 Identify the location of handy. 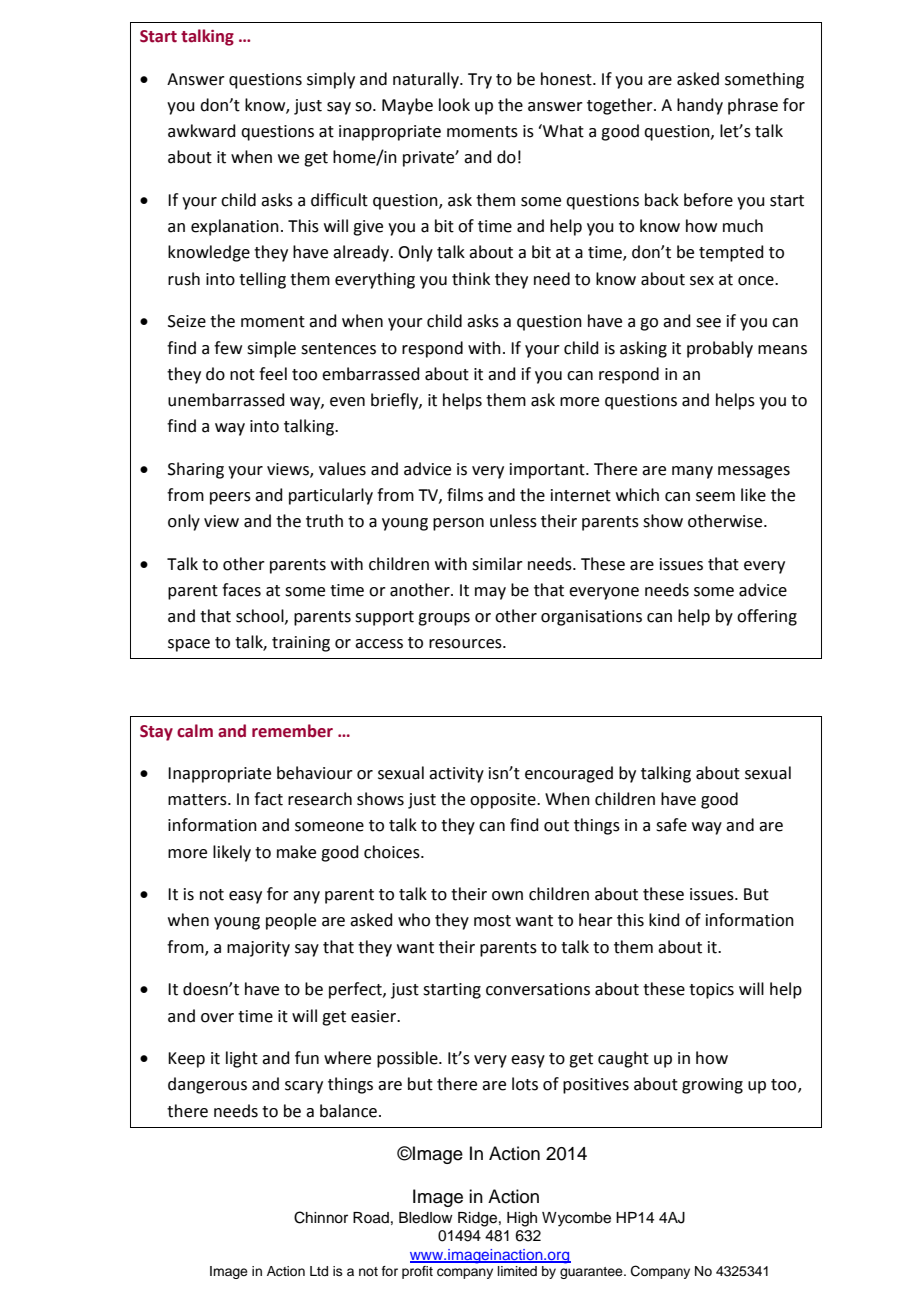
(700, 106).
